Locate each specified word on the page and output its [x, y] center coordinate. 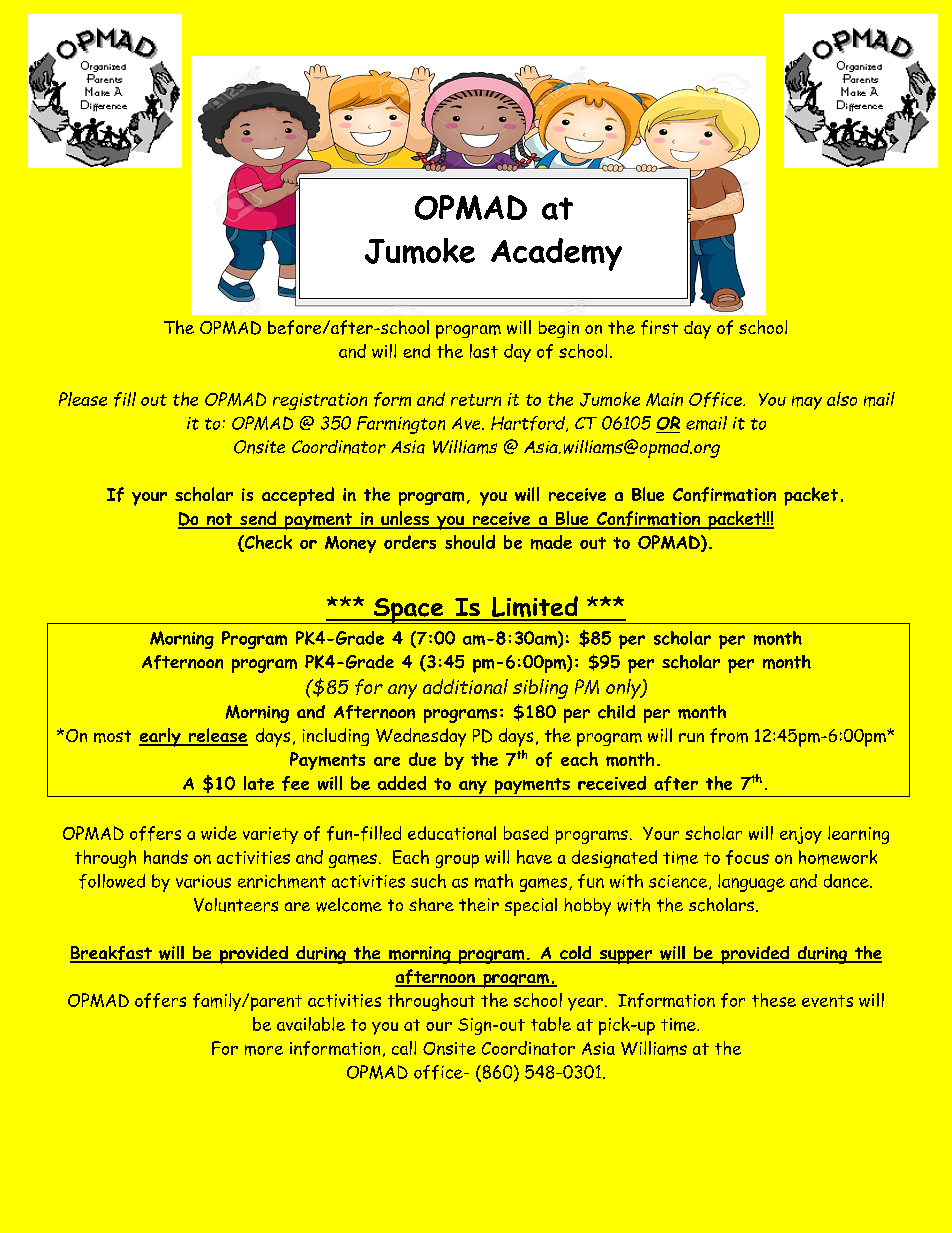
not [220, 520]
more [264, 1050]
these [774, 1000]
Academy [556, 254]
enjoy [801, 835]
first [659, 327]
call [404, 1048]
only [624, 689]
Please [83, 399]
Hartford [529, 424]
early [161, 737]
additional [465, 686]
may [807, 403]
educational [452, 833]
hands [166, 857]
